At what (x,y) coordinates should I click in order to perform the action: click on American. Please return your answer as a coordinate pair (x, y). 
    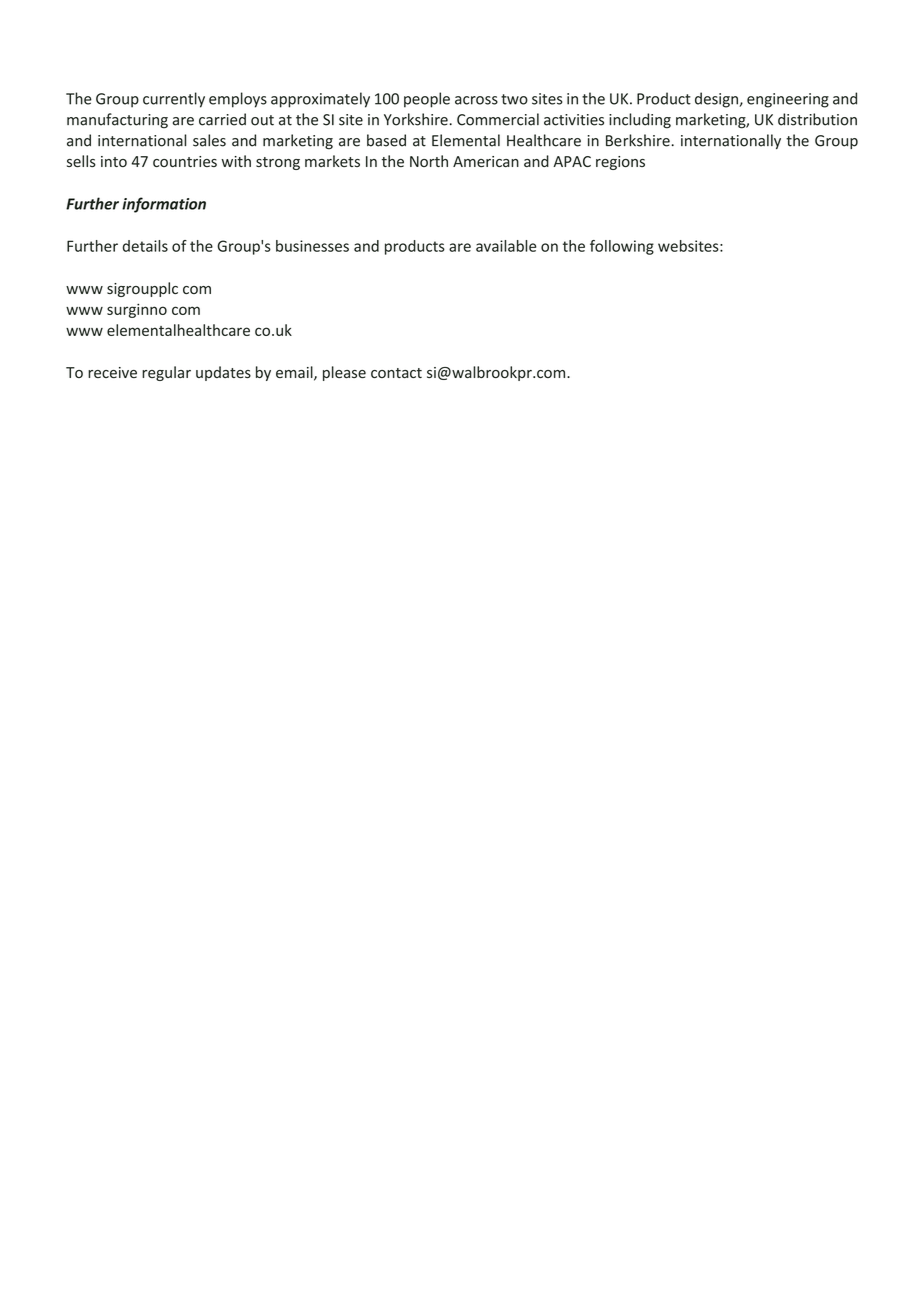
    Looking at the image, I should click on (486, 161).
